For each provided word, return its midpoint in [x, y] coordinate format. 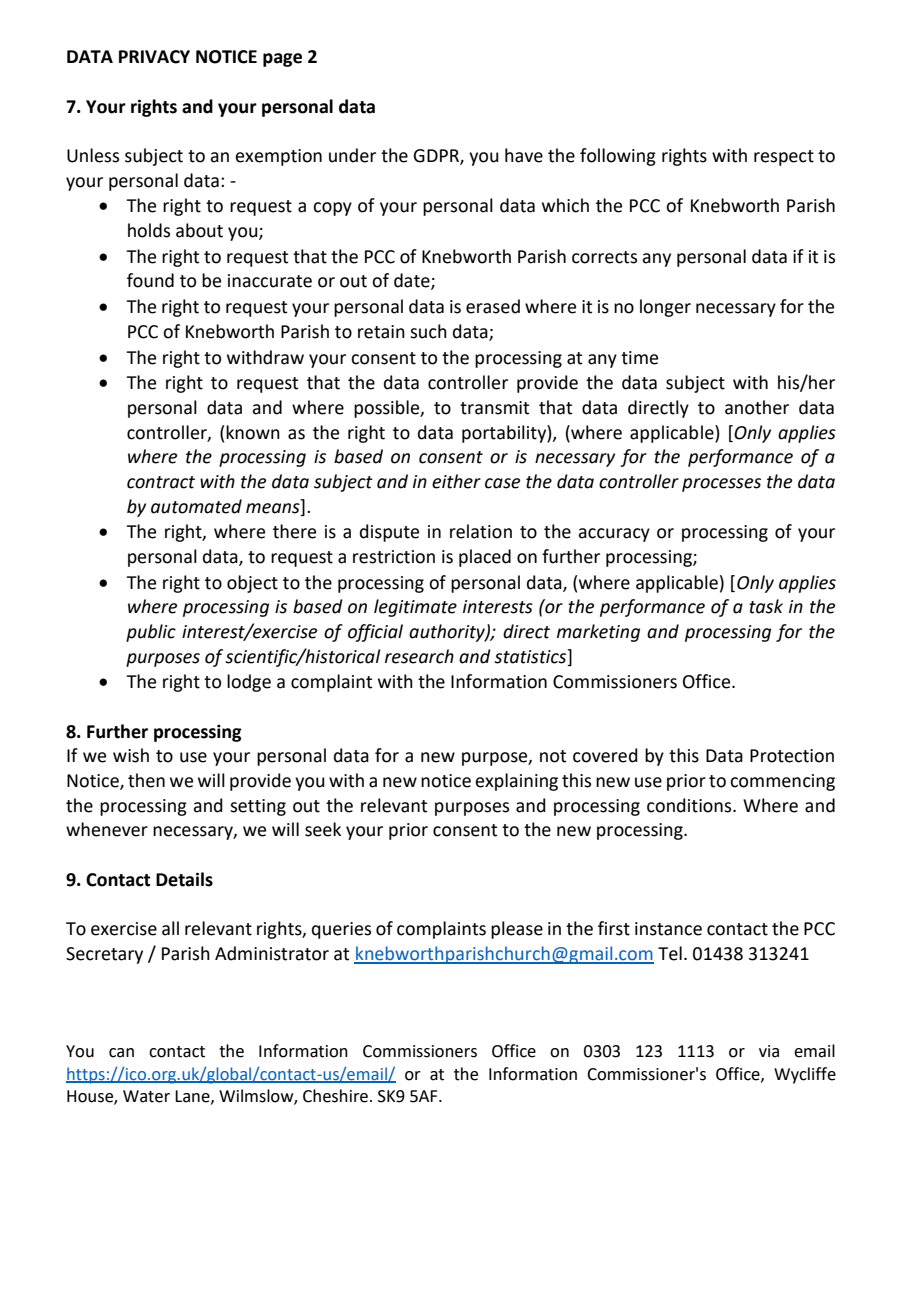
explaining [516, 782]
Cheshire [335, 1096]
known [252, 432]
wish [131, 755]
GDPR [437, 157]
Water [146, 1096]
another [757, 407]
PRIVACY [154, 57]
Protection [792, 756]
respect [784, 158]
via [769, 1051]
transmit [494, 408]
